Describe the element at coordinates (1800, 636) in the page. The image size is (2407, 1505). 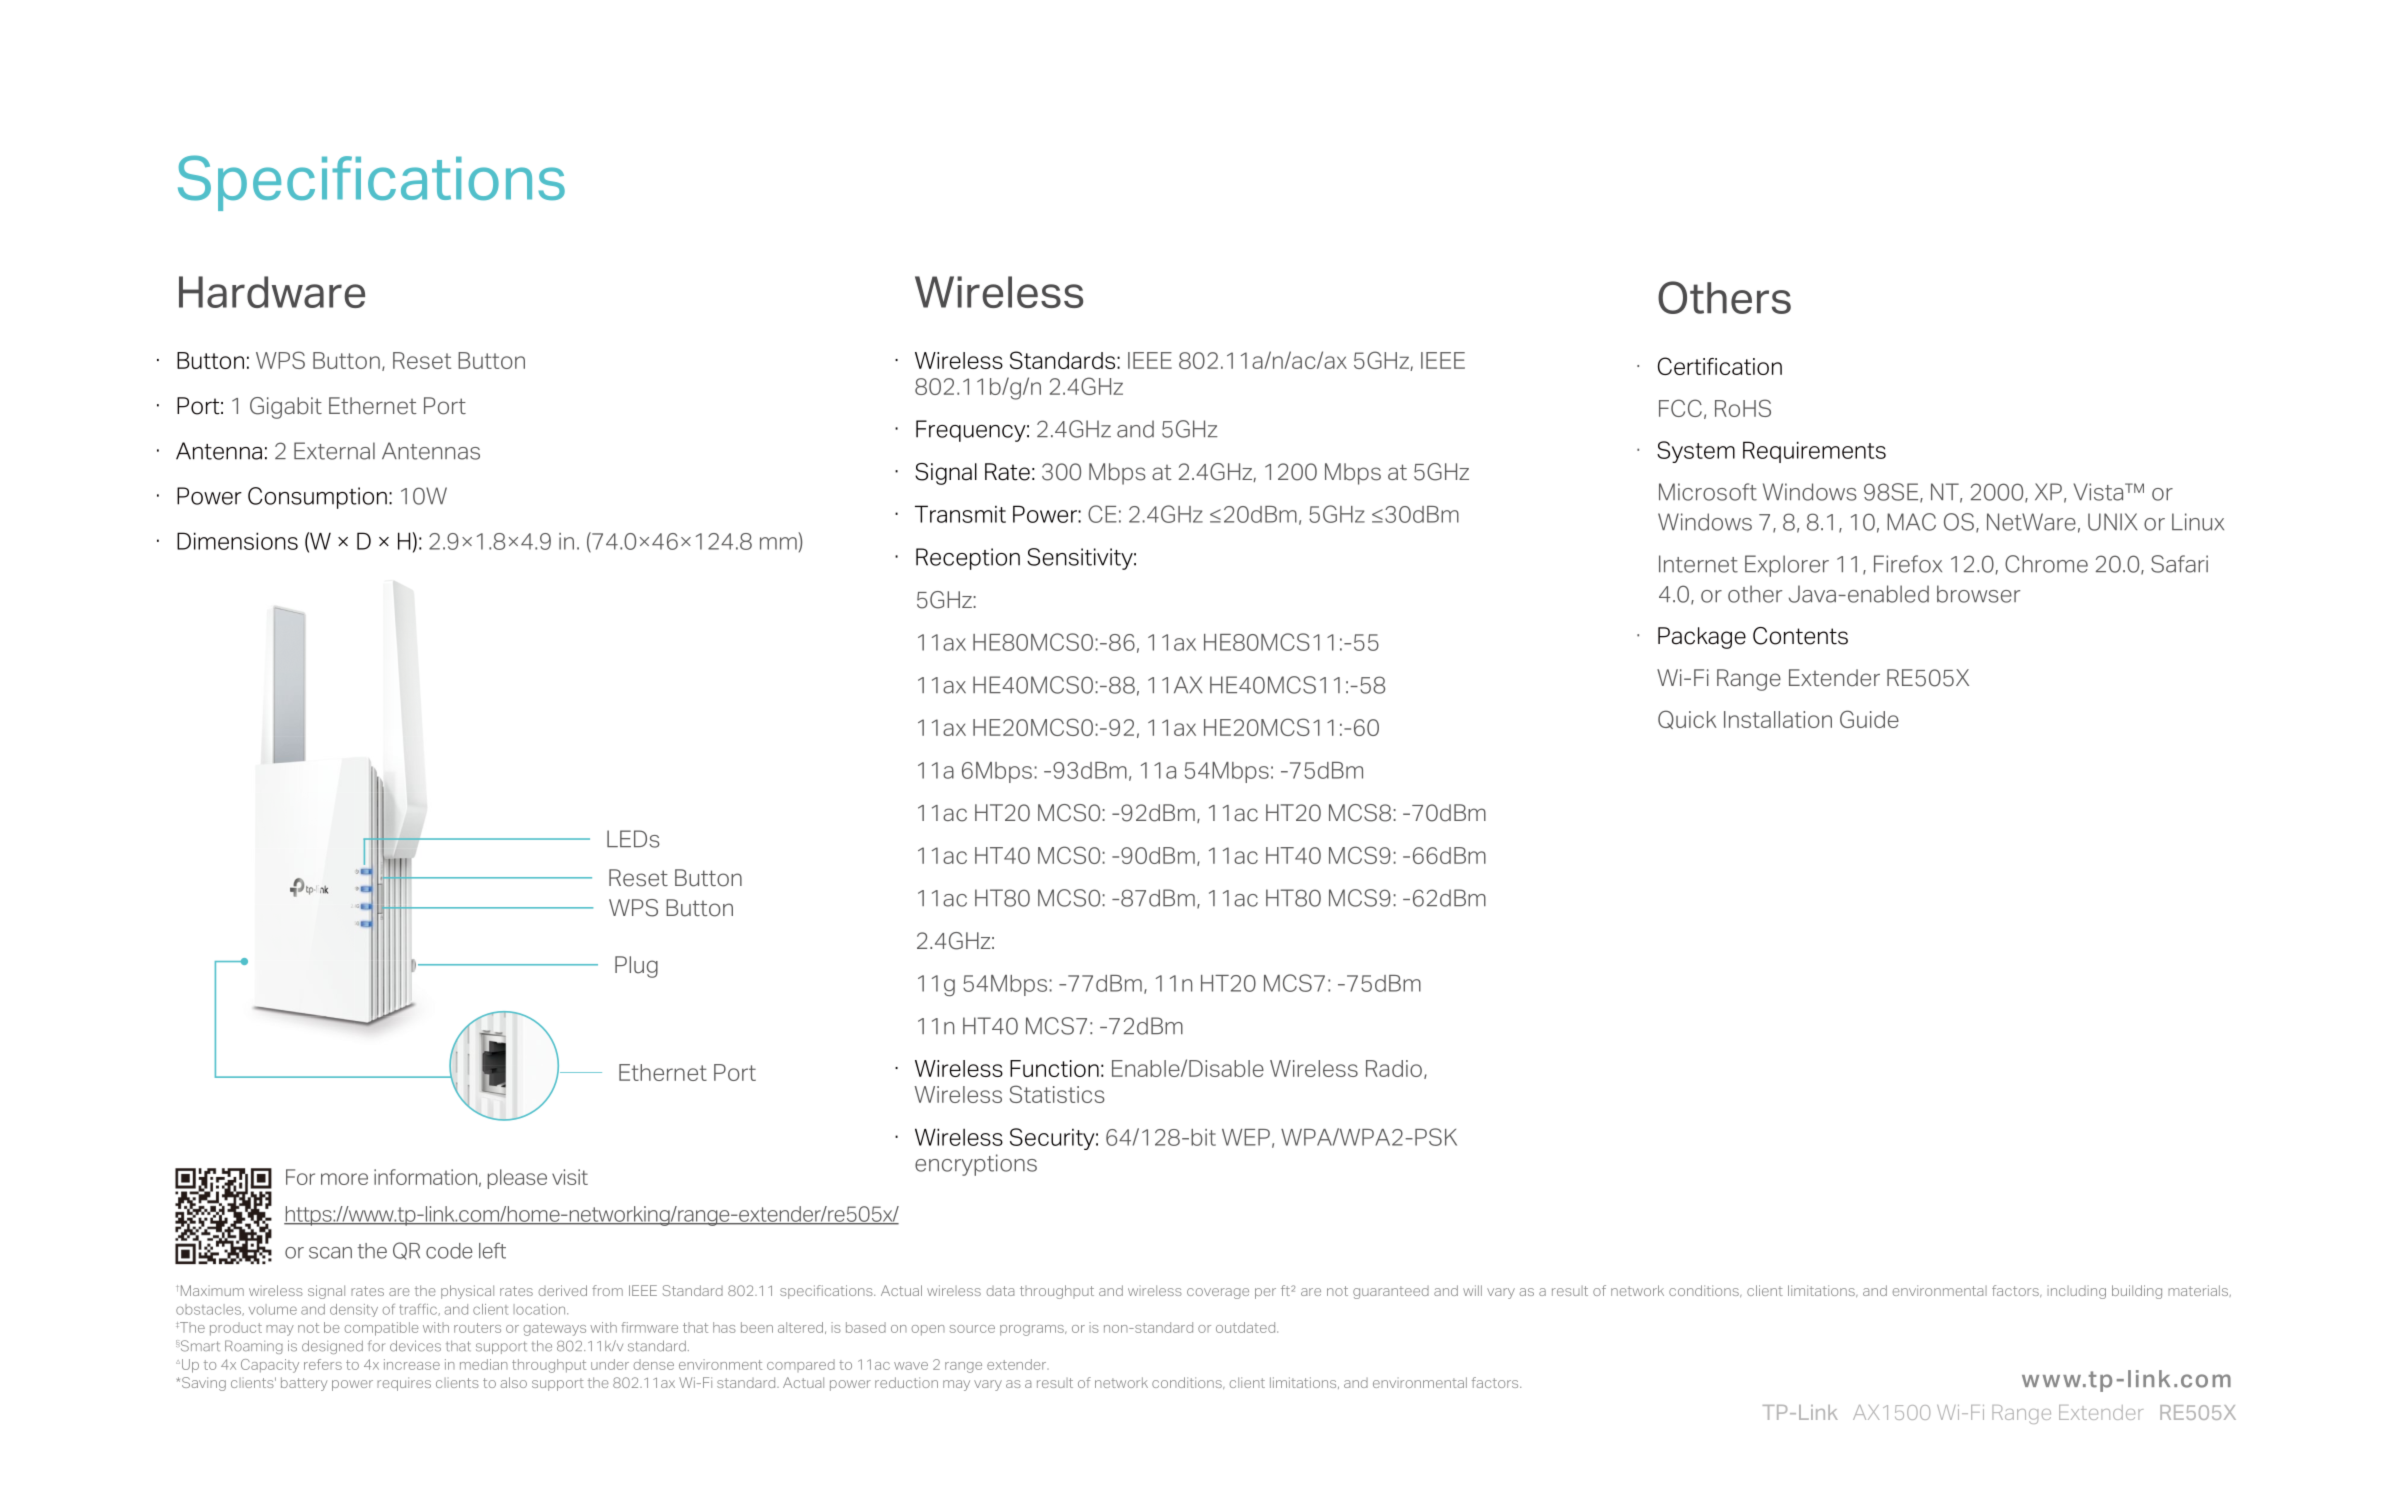
I see `Contents` at that location.
